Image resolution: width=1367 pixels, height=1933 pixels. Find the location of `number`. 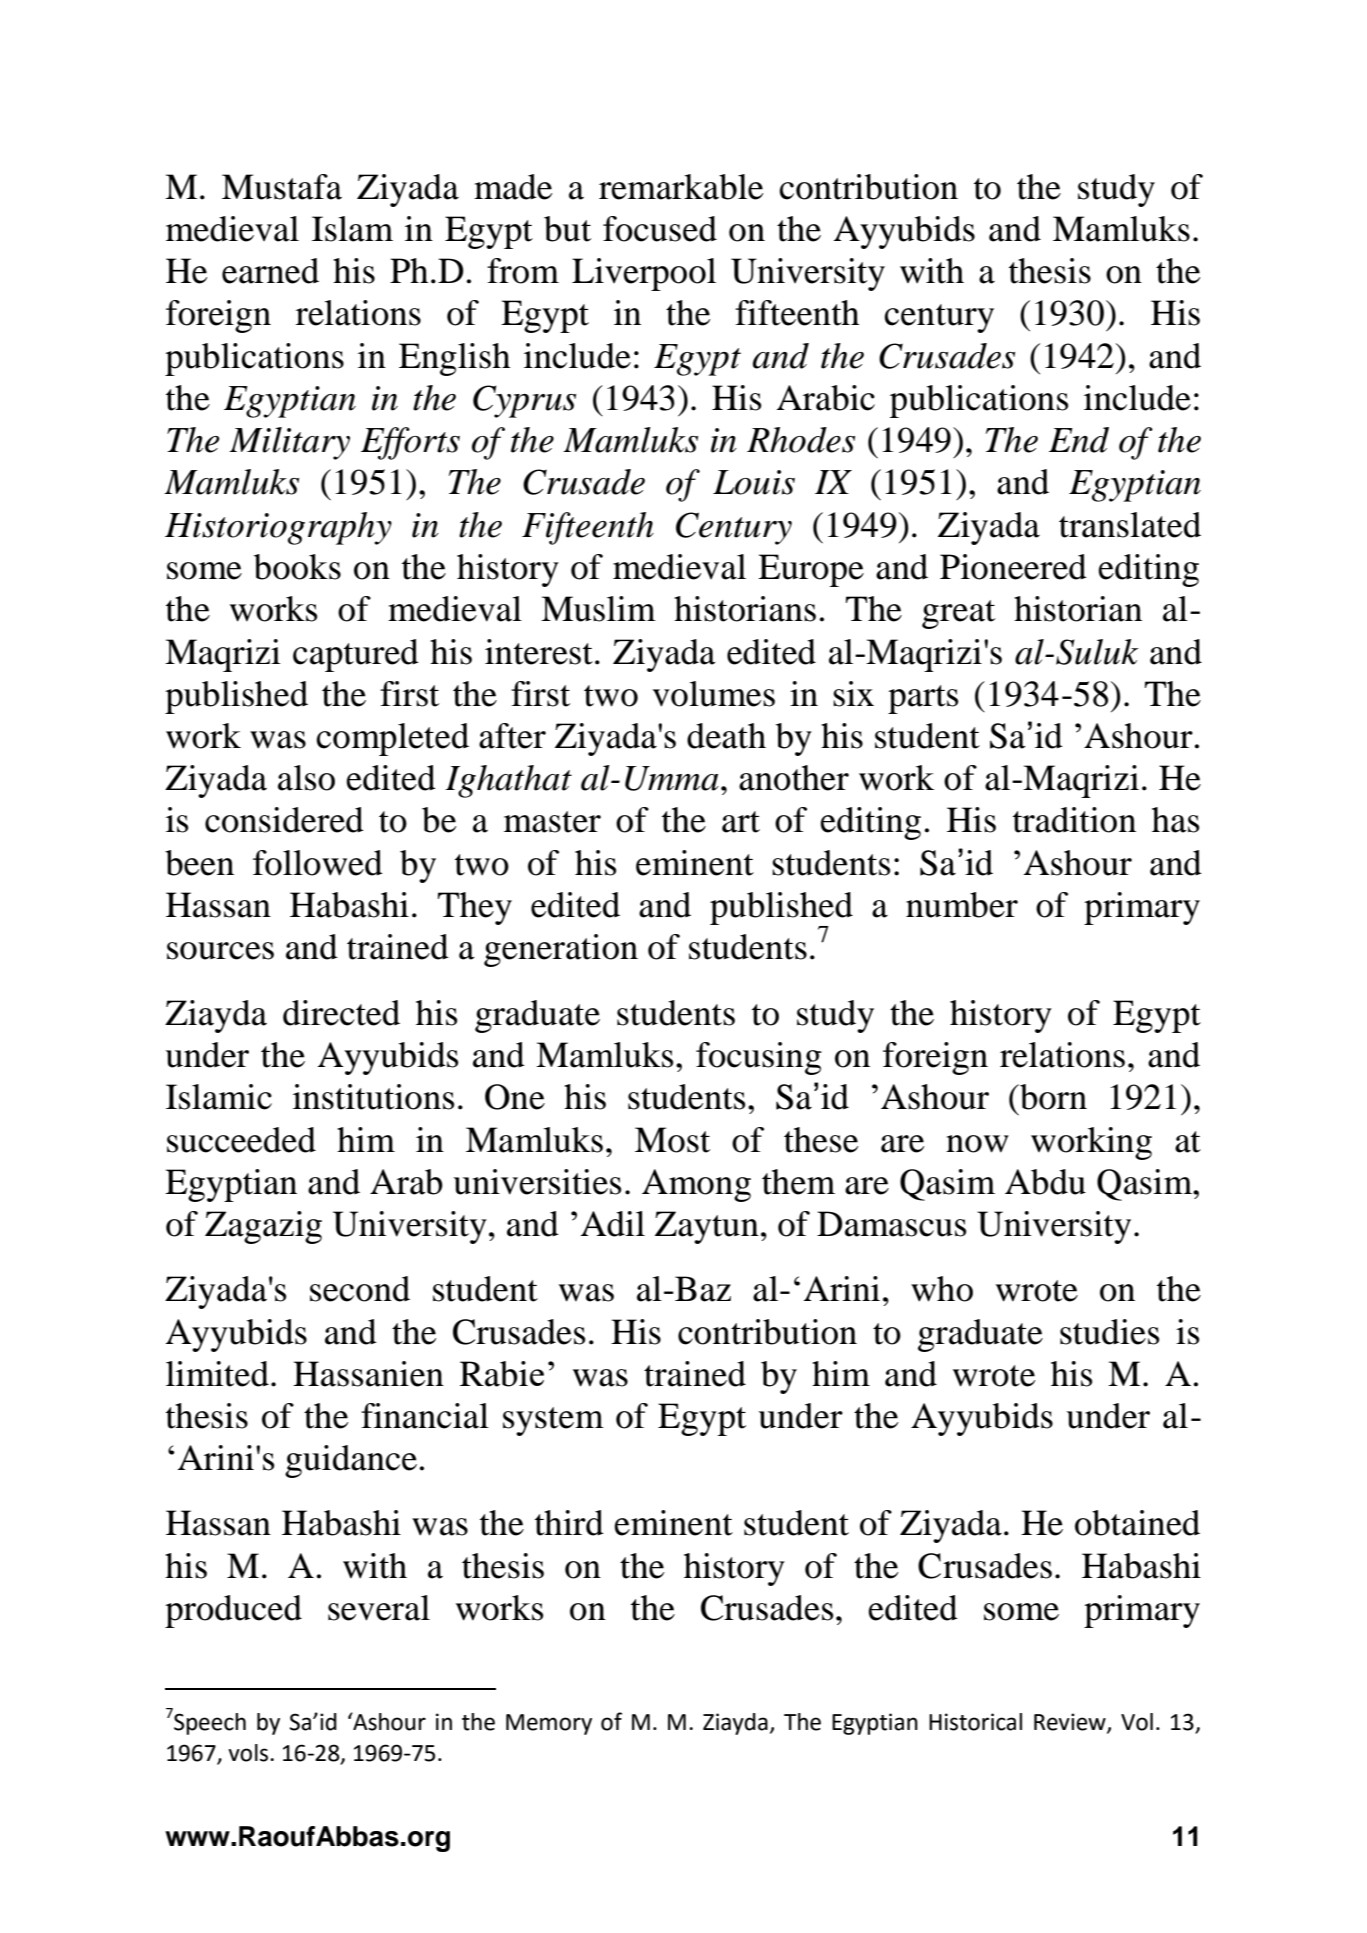

number is located at coordinates (962, 905).
